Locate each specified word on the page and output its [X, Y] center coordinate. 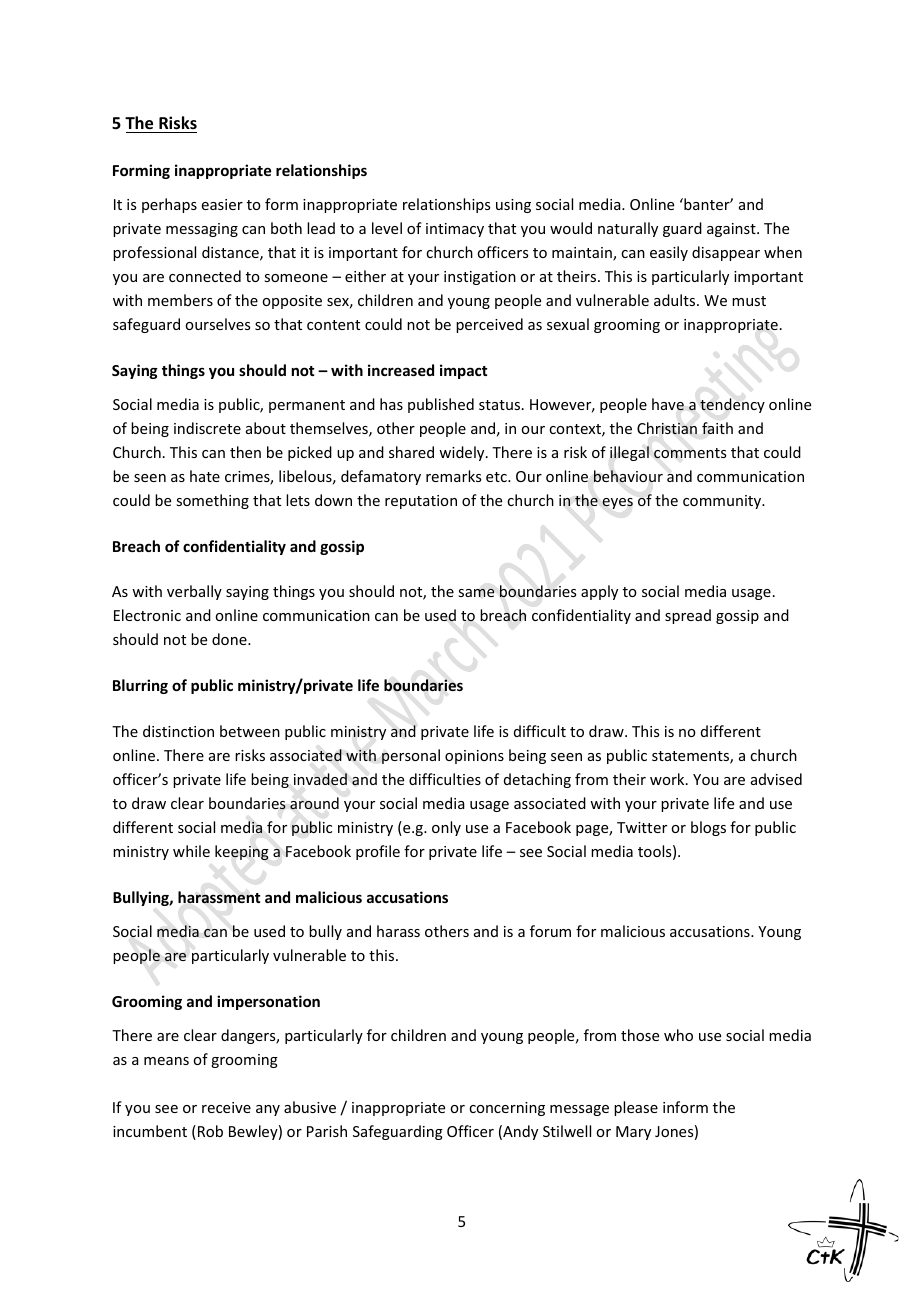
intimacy [455, 230]
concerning [507, 1109]
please [636, 1108]
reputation [421, 502]
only [446, 828]
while [191, 851]
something [212, 501]
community [723, 502]
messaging [202, 230]
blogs [708, 828]
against [732, 230]
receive [226, 1107]
